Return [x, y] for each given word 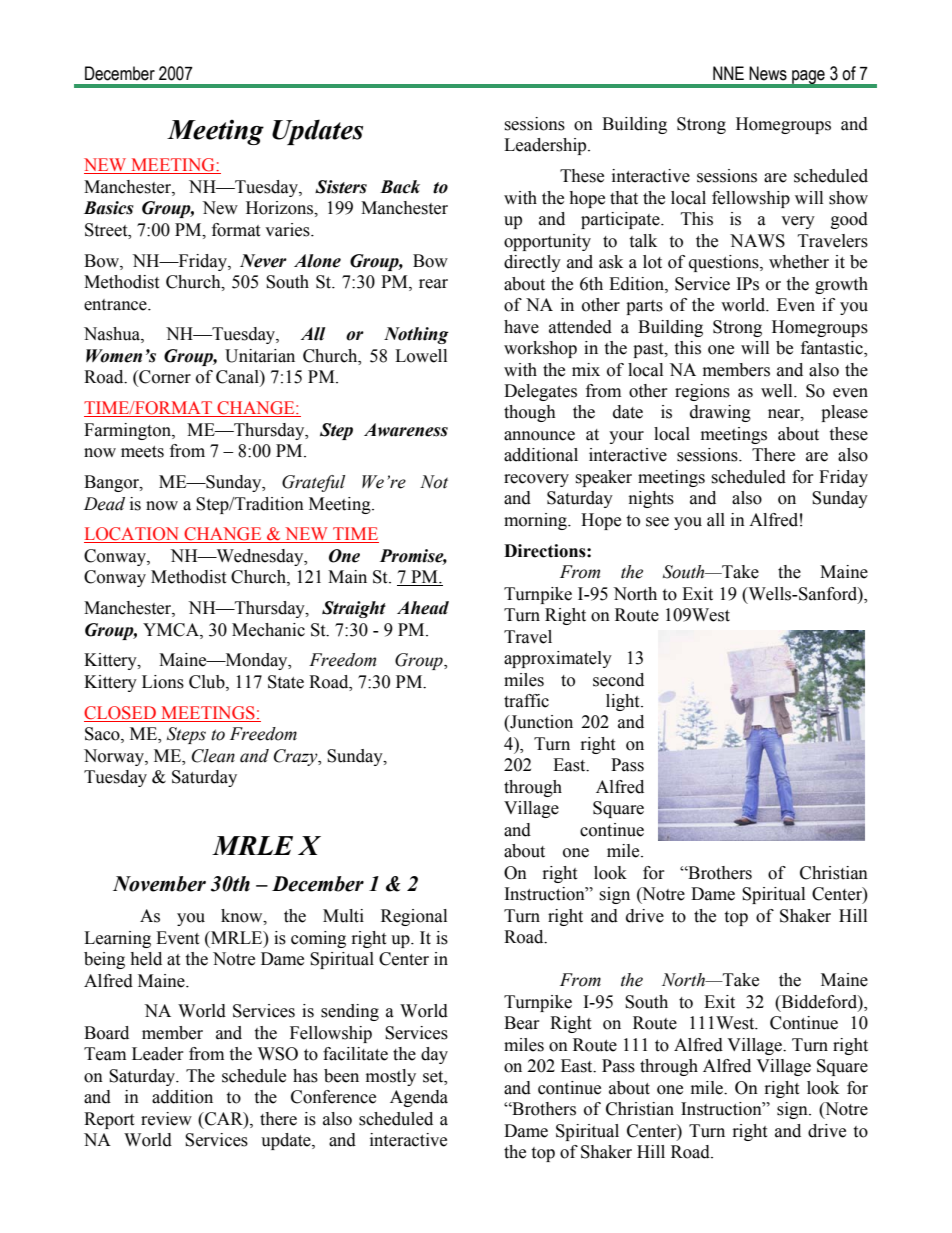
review [166, 1119]
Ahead [423, 608]
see [657, 522]
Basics [109, 208]
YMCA [172, 630]
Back [400, 187]
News [768, 73]
